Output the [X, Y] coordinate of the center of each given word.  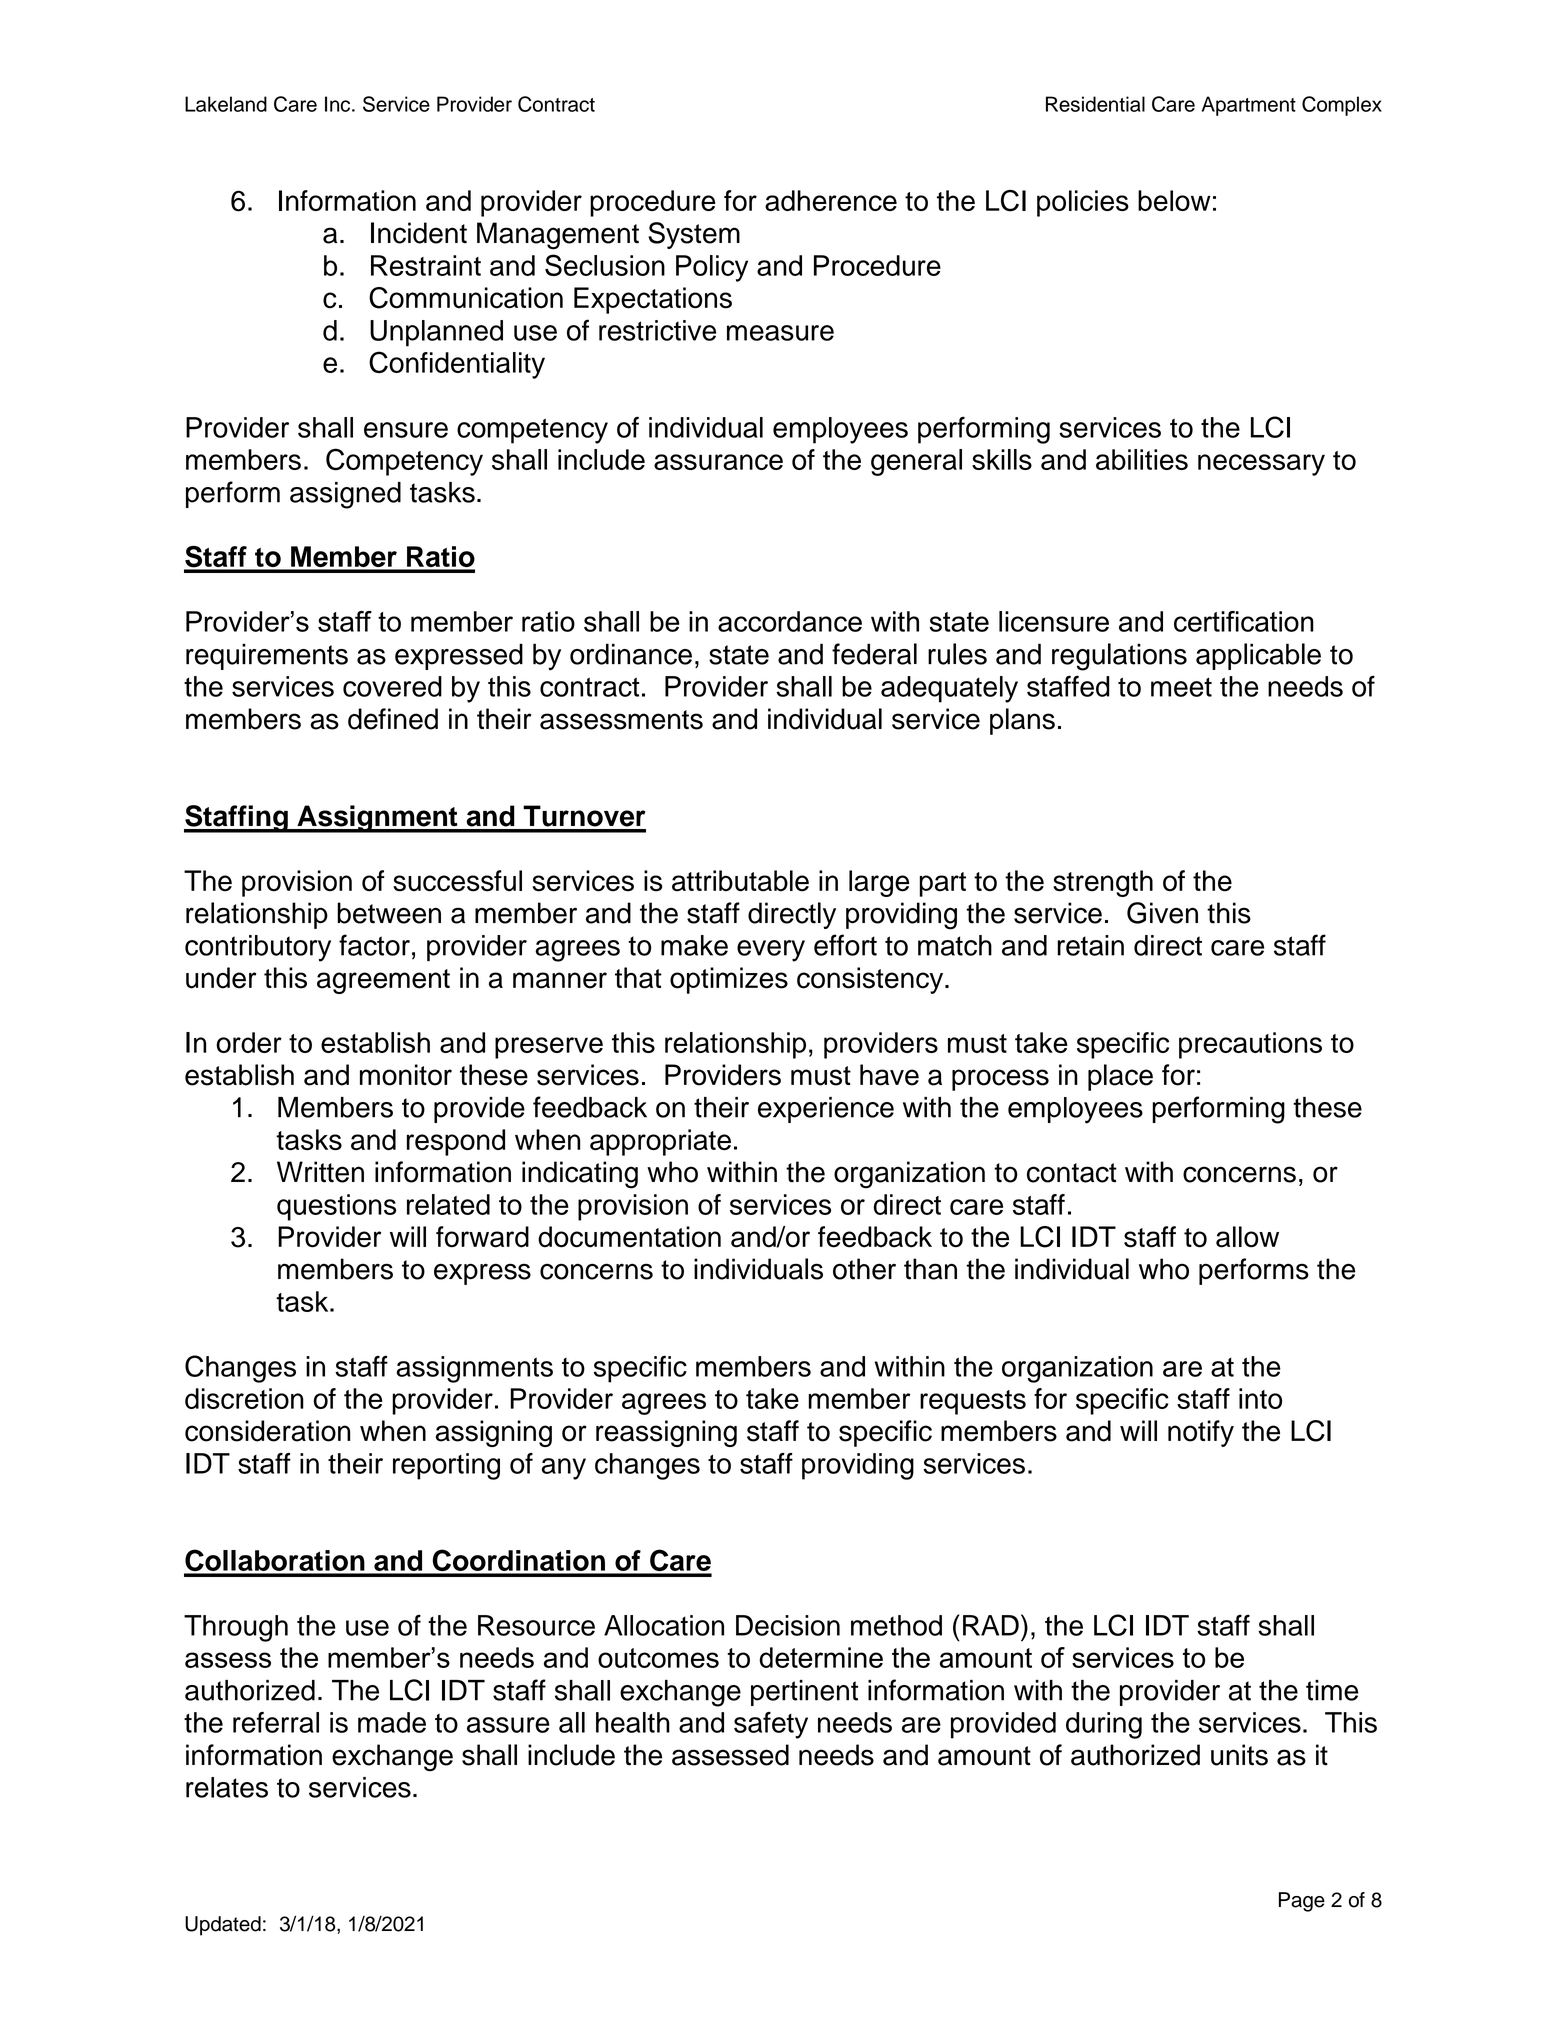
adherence [831, 200]
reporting [446, 1466]
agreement [383, 981]
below [1174, 200]
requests [973, 1402]
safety [771, 1725]
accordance [790, 621]
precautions [1250, 1045]
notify [1201, 1433]
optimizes [729, 980]
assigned [345, 495]
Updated [223, 1926]
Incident [419, 233]
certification [1244, 621]
